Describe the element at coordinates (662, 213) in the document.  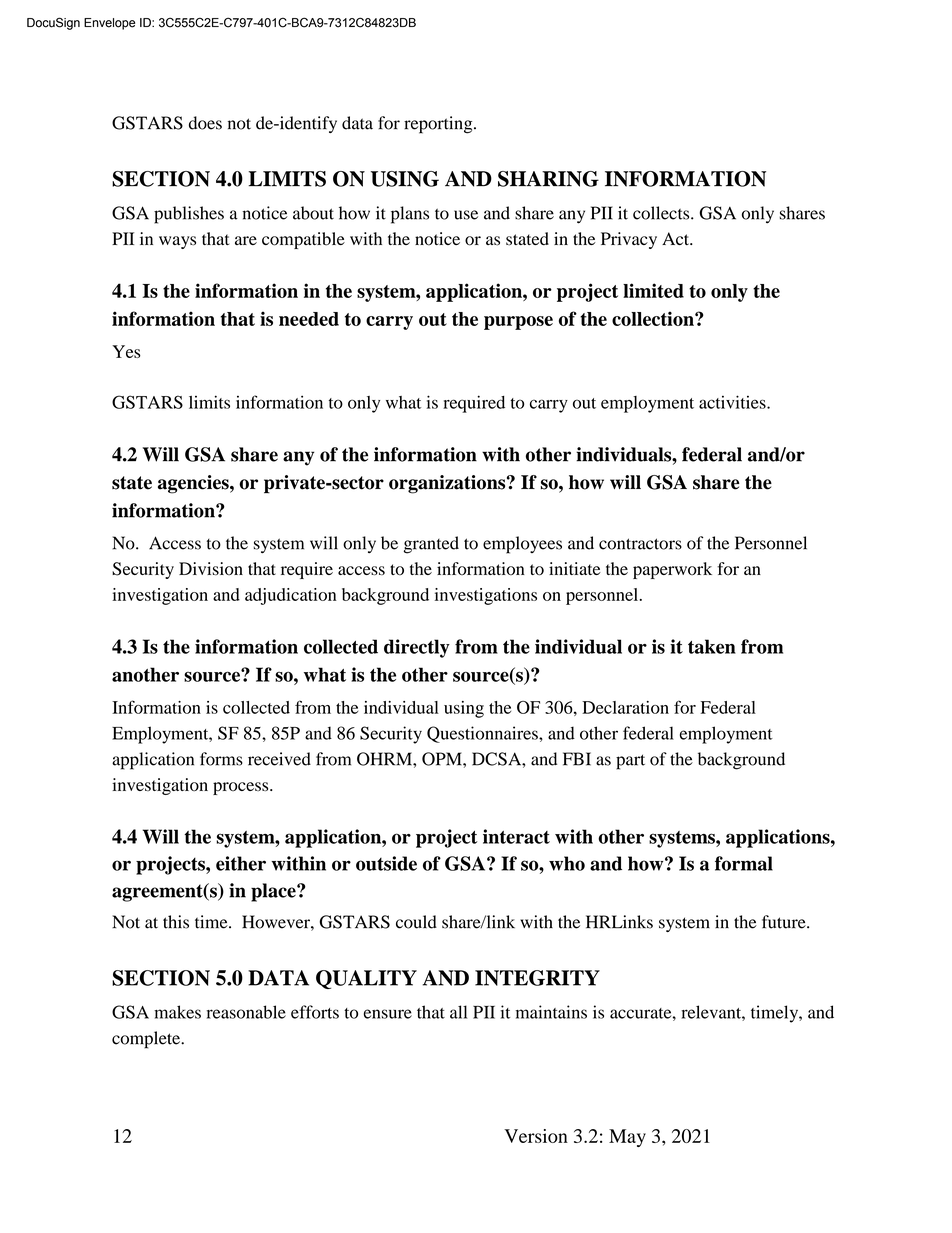
I see `collects` at that location.
